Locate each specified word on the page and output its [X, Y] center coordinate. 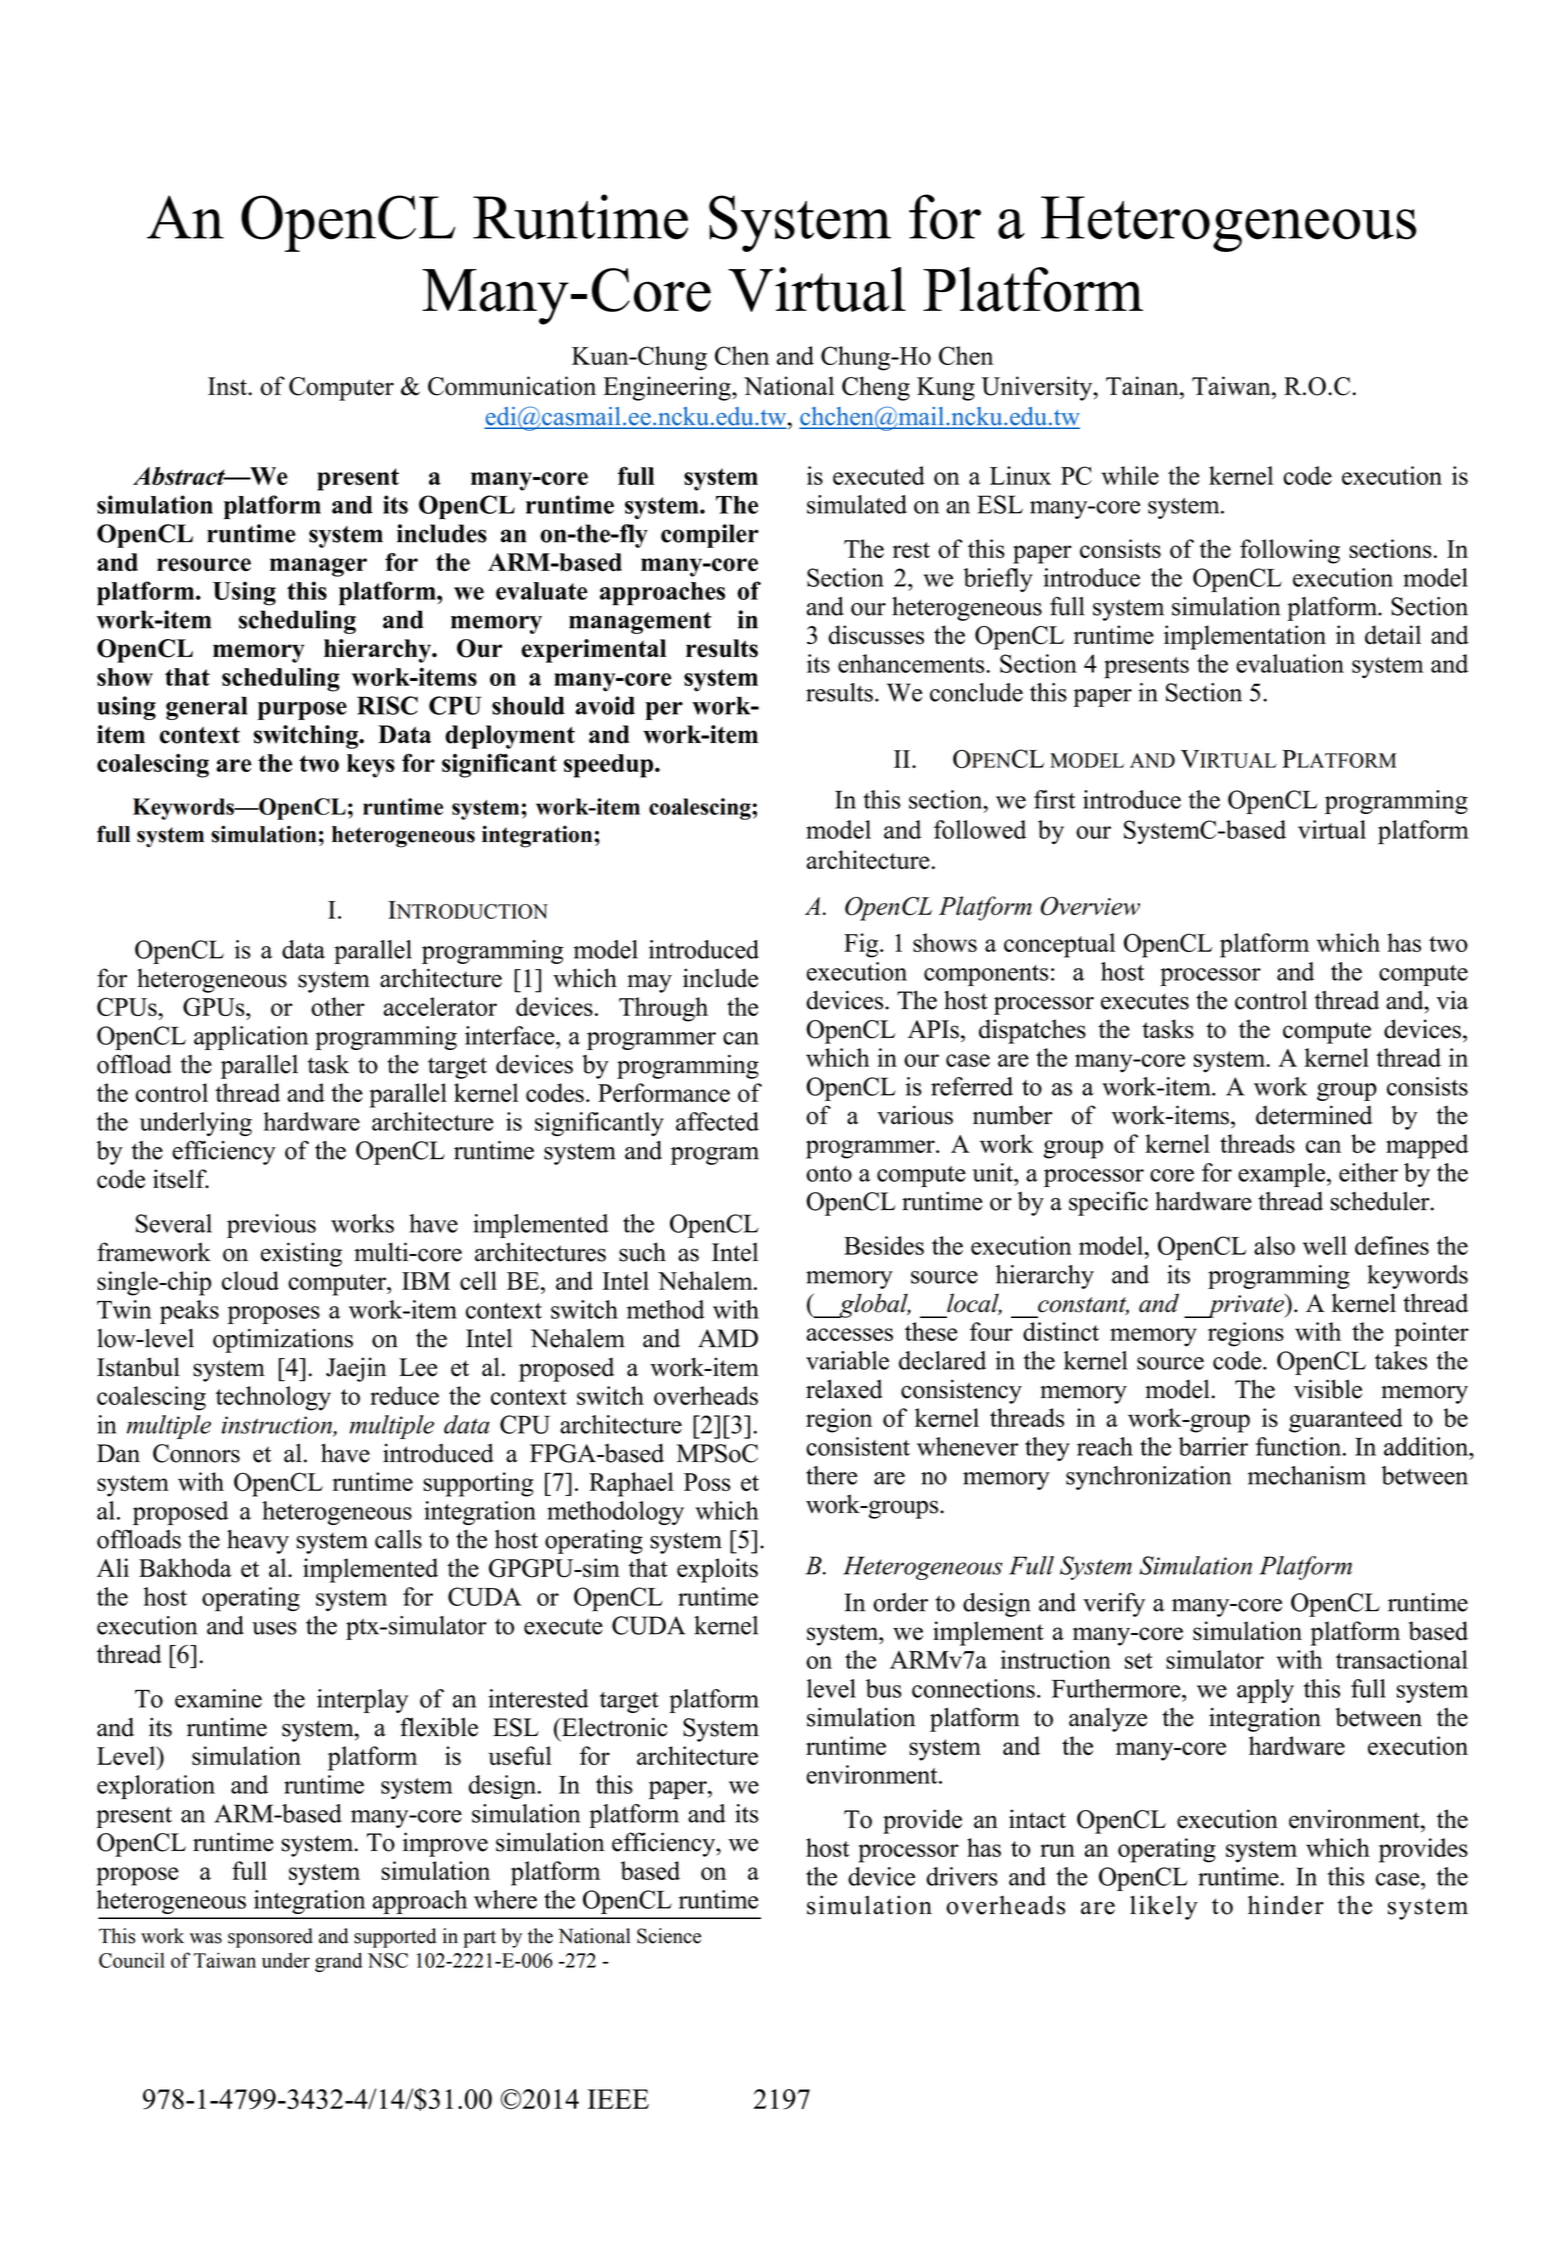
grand [338, 1962]
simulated [857, 504]
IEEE [618, 2099]
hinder [1286, 1905]
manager [318, 567]
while [1130, 475]
